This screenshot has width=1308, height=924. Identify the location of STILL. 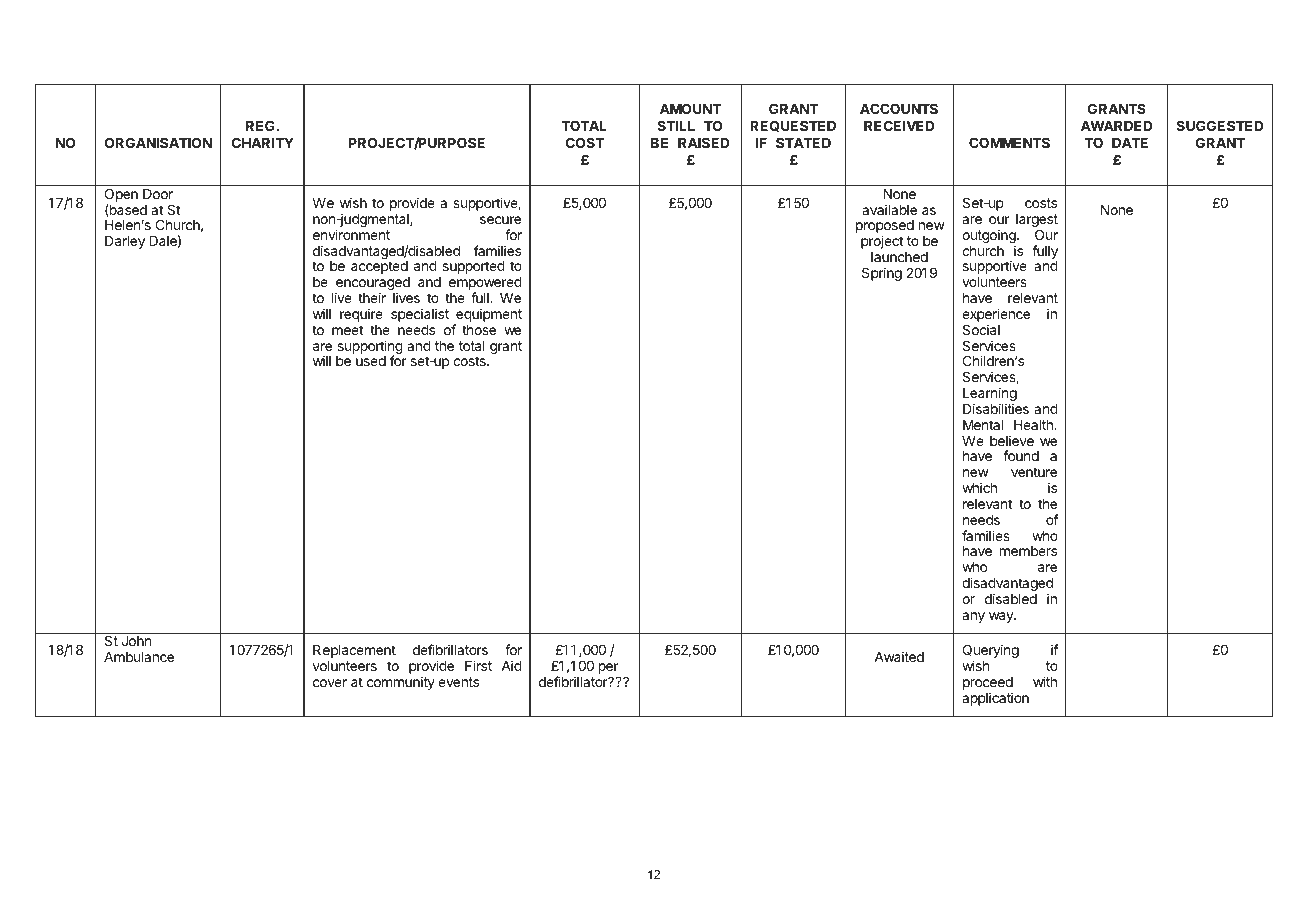
(676, 125).
